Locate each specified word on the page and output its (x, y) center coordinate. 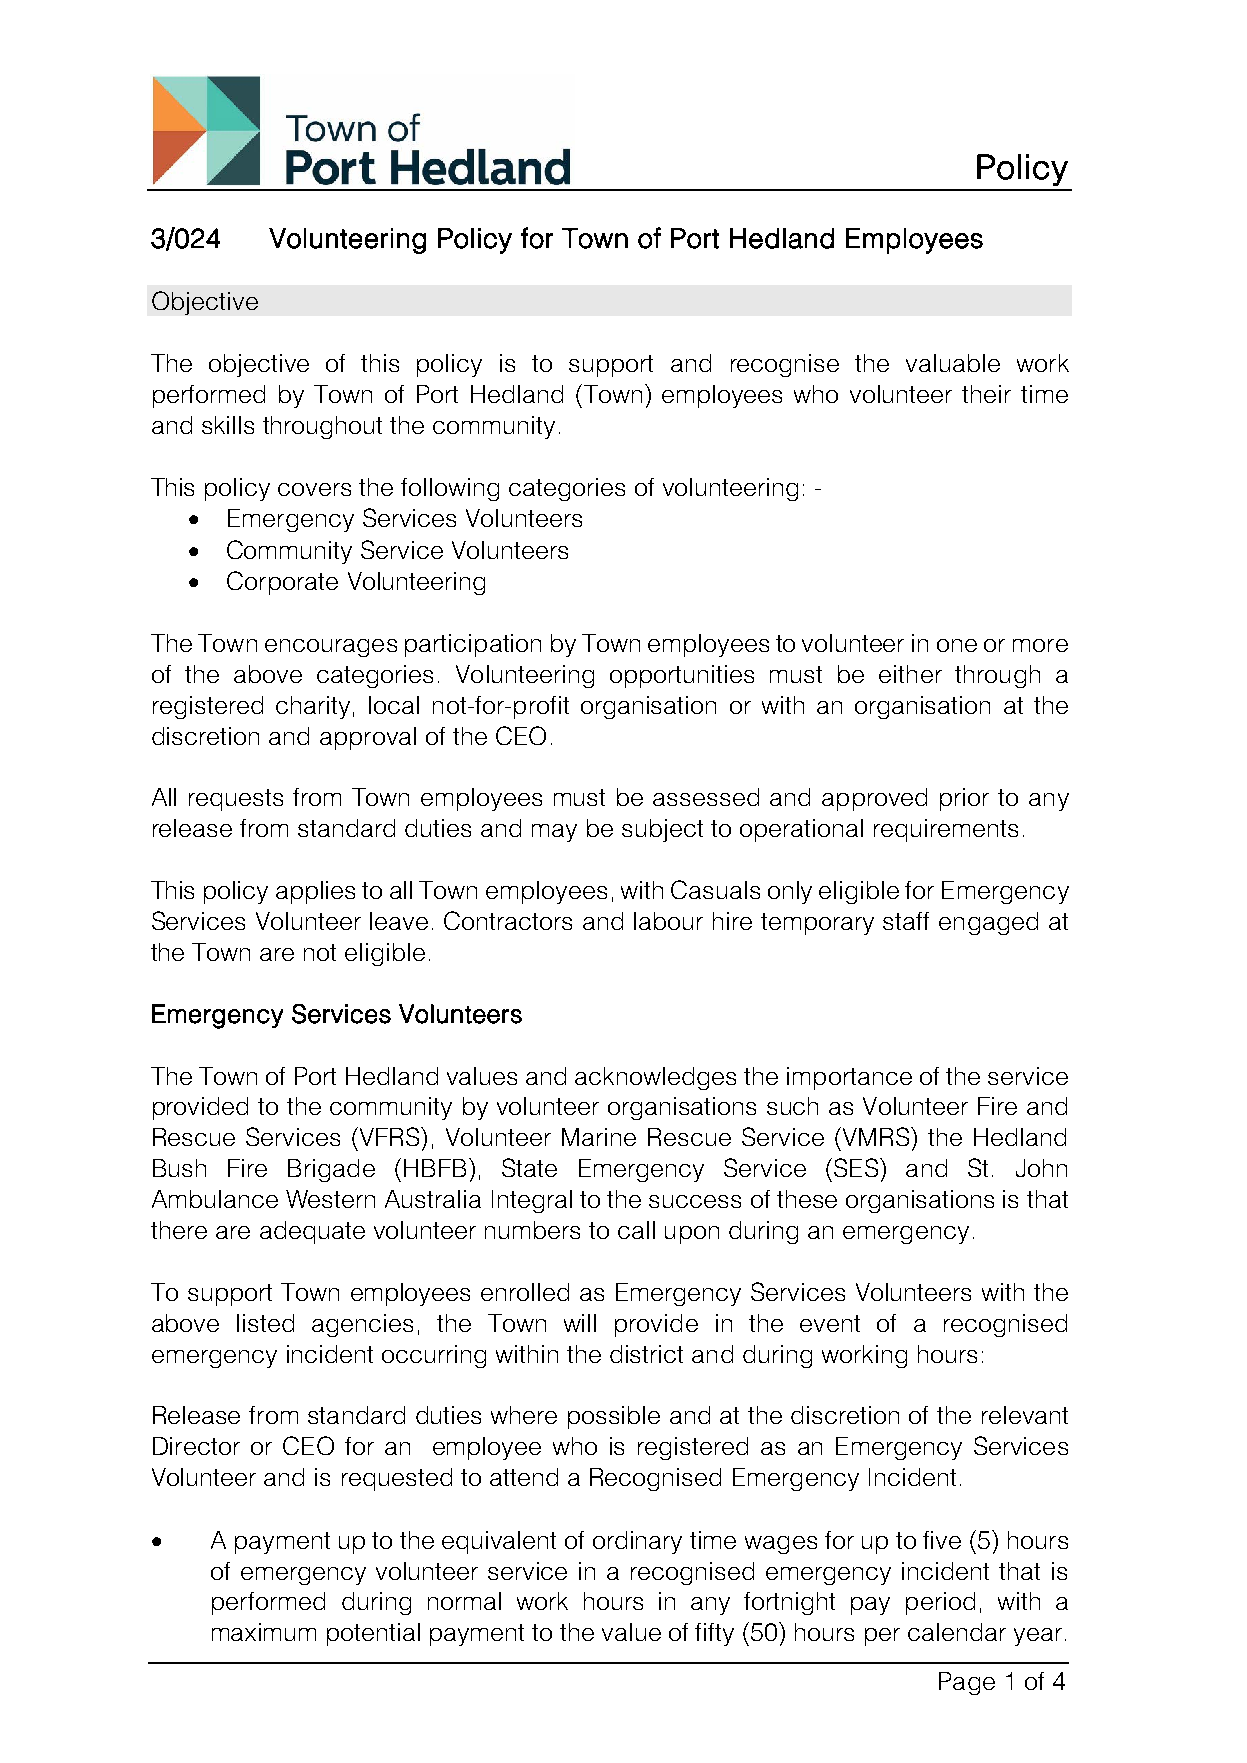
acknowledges (655, 1078)
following (450, 489)
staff (906, 921)
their (986, 394)
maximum (264, 1632)
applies (315, 892)
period (940, 1603)
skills (228, 425)
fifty (714, 1634)
